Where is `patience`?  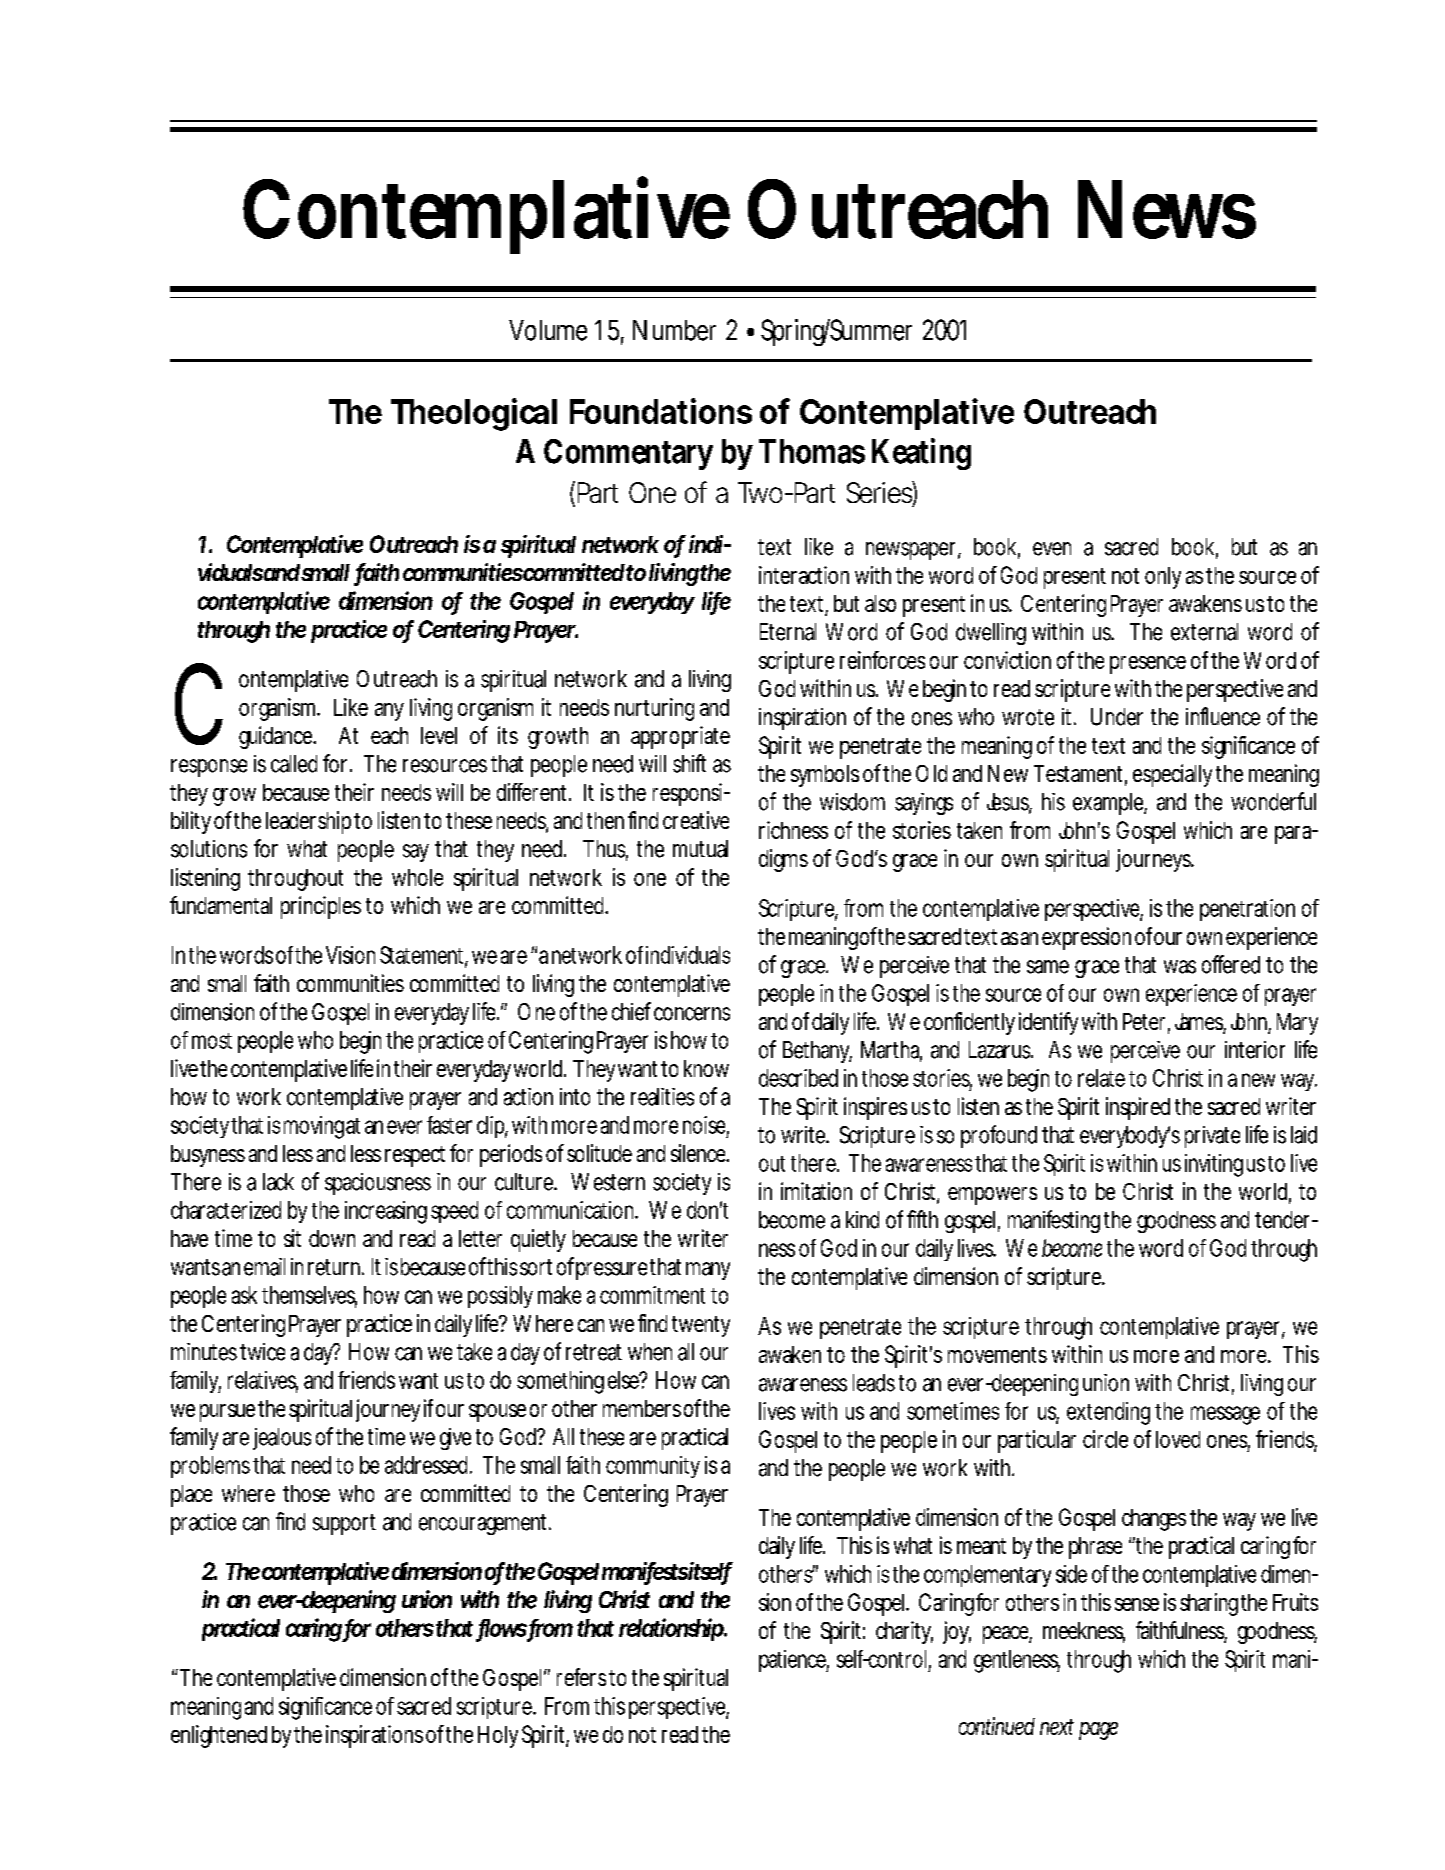 patience is located at coordinates (794, 1661).
